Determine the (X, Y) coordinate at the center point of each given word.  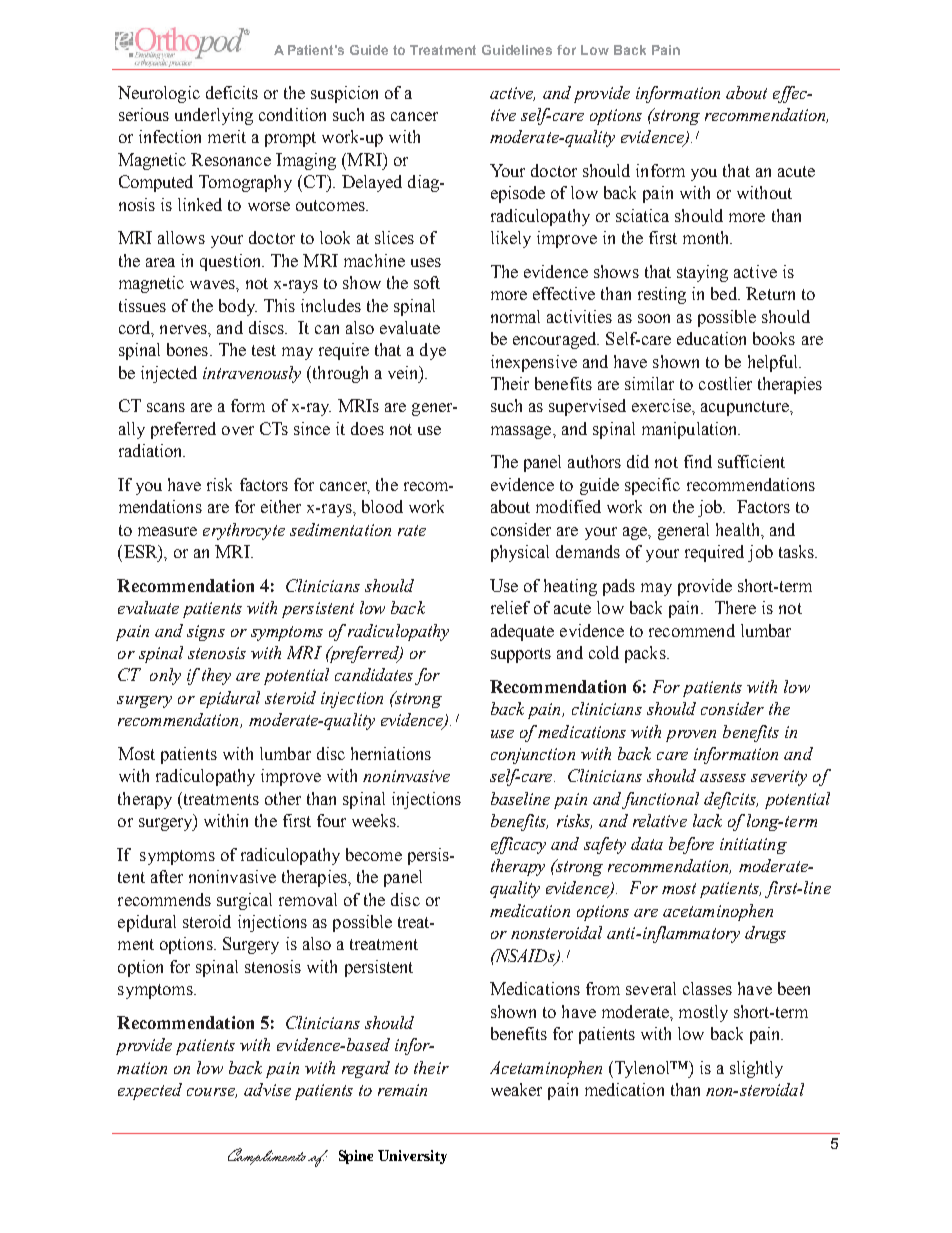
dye (433, 351)
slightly (756, 1069)
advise (267, 1089)
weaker (516, 1089)
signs (206, 633)
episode (518, 194)
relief (510, 607)
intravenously (252, 374)
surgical (244, 901)
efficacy (518, 845)
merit (227, 136)
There (735, 607)
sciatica (642, 215)
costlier (725, 383)
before (691, 845)
